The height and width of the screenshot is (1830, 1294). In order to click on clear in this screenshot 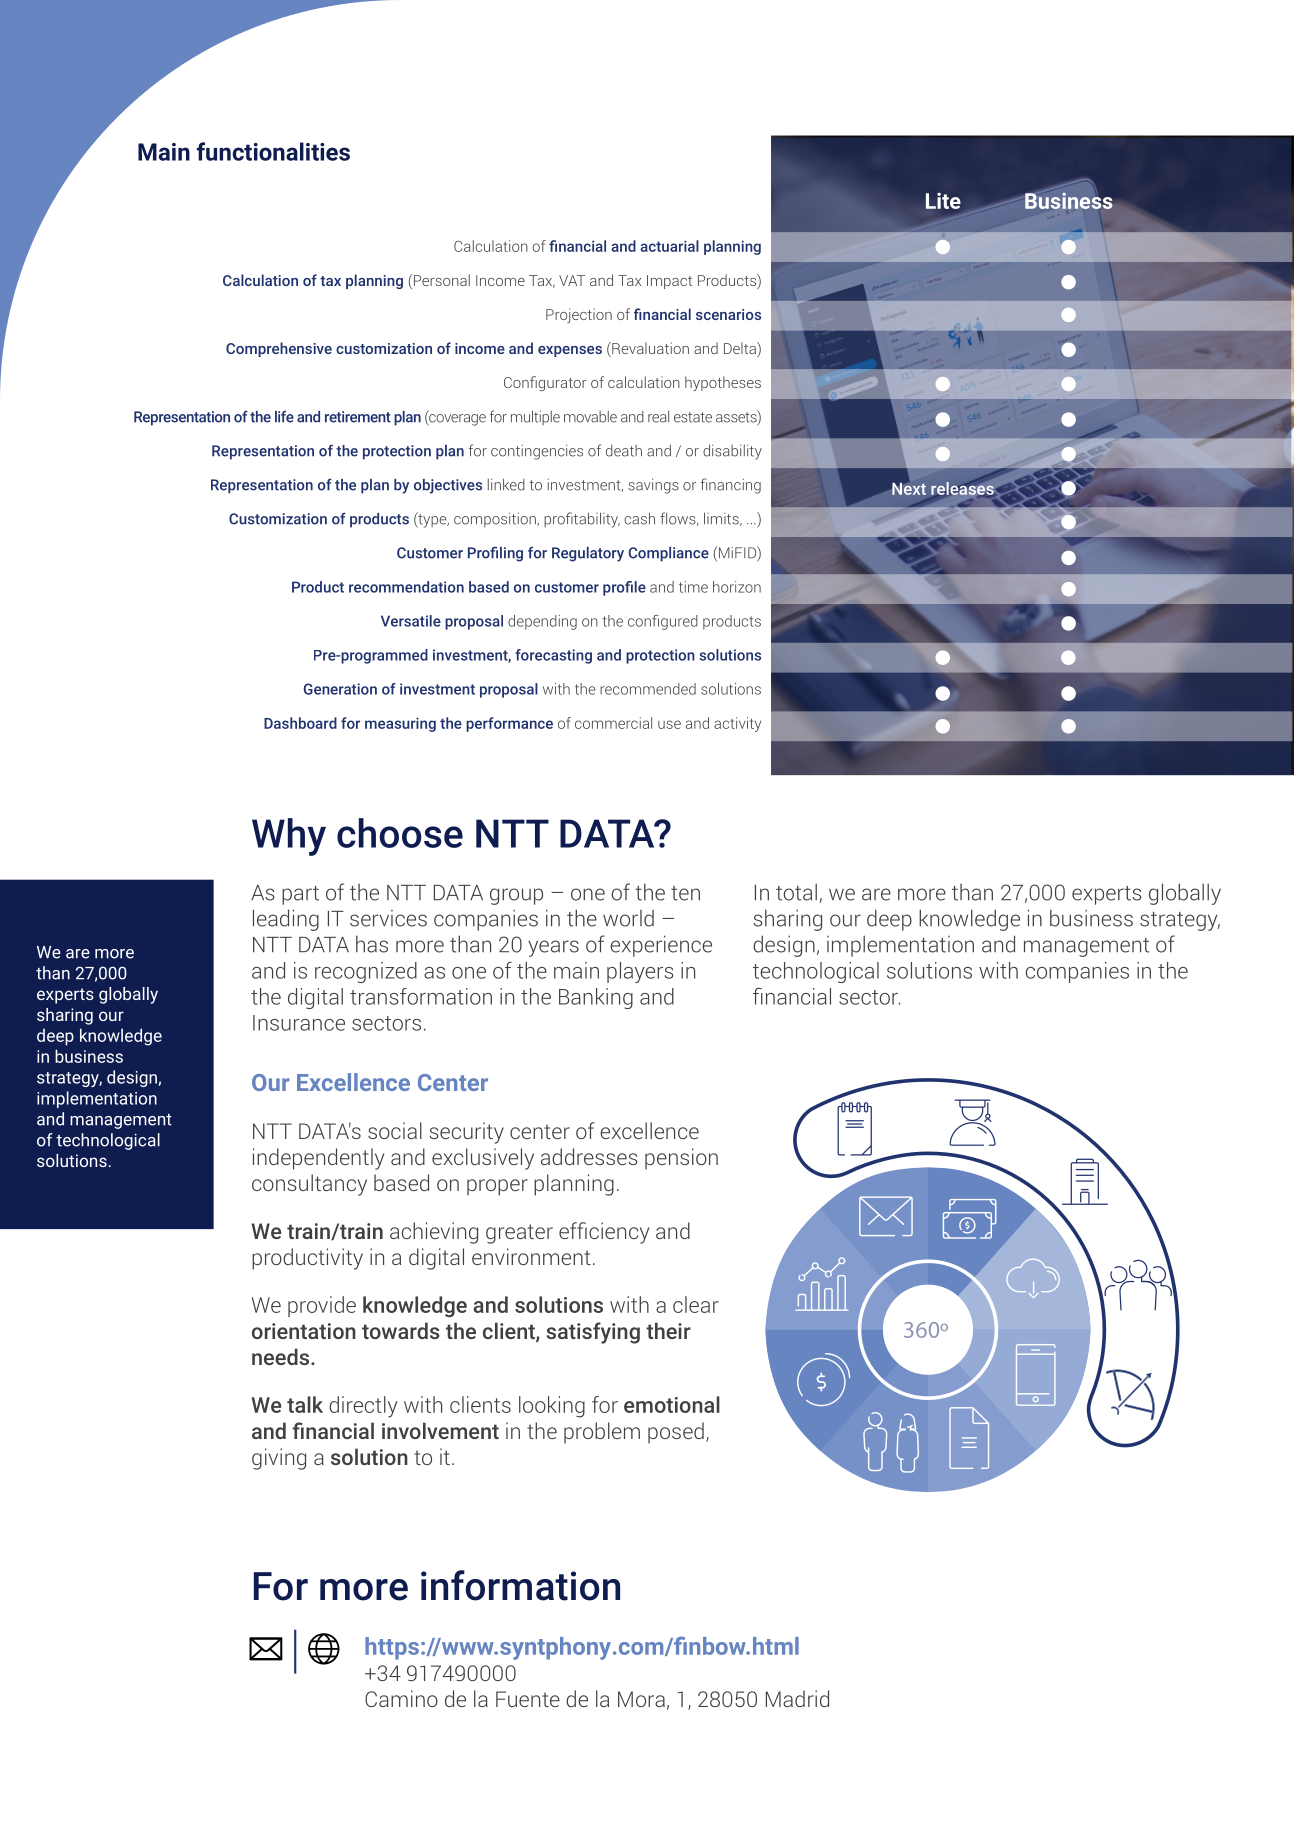, I will do `click(696, 1304)`.
